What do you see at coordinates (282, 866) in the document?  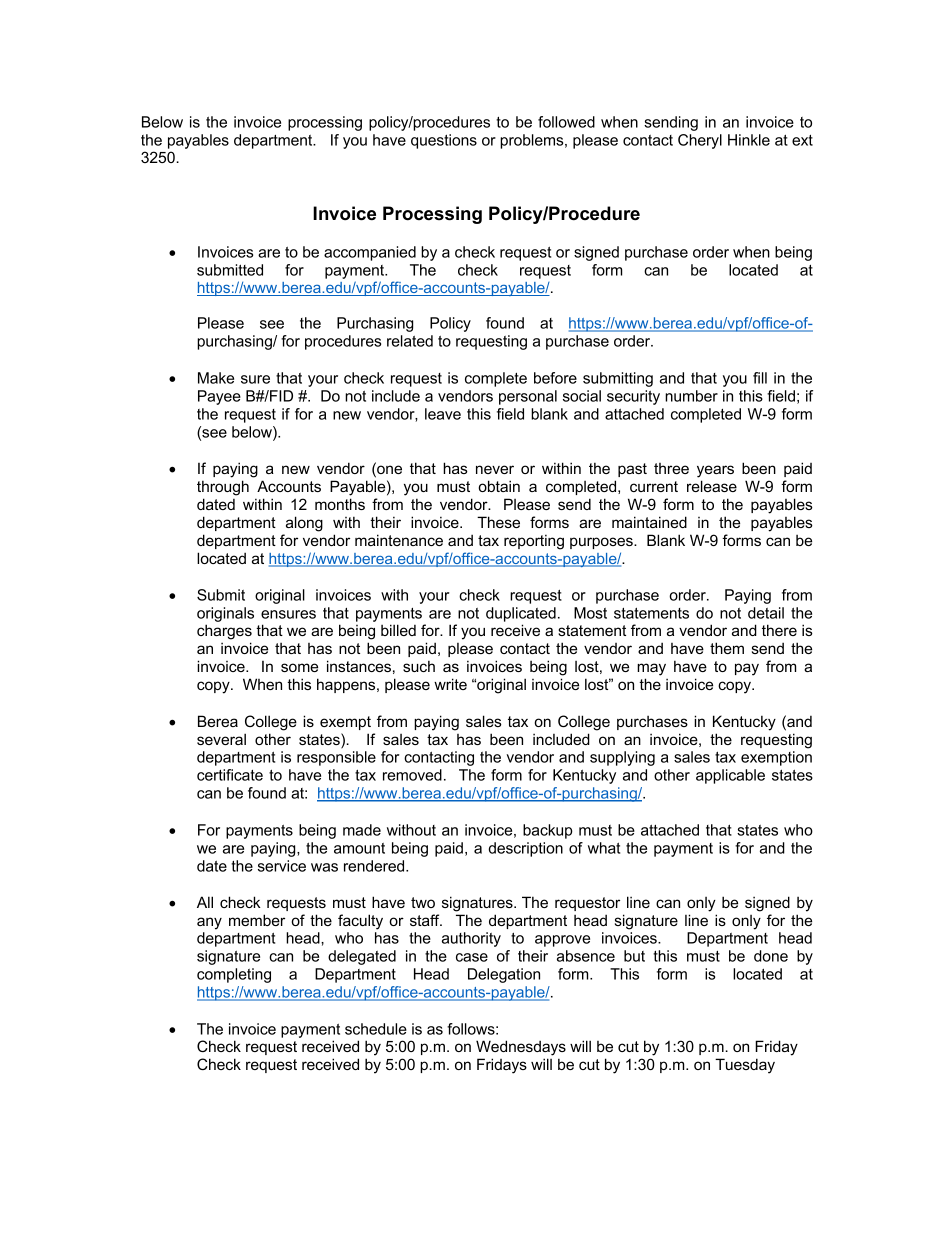 I see `service` at bounding box center [282, 866].
